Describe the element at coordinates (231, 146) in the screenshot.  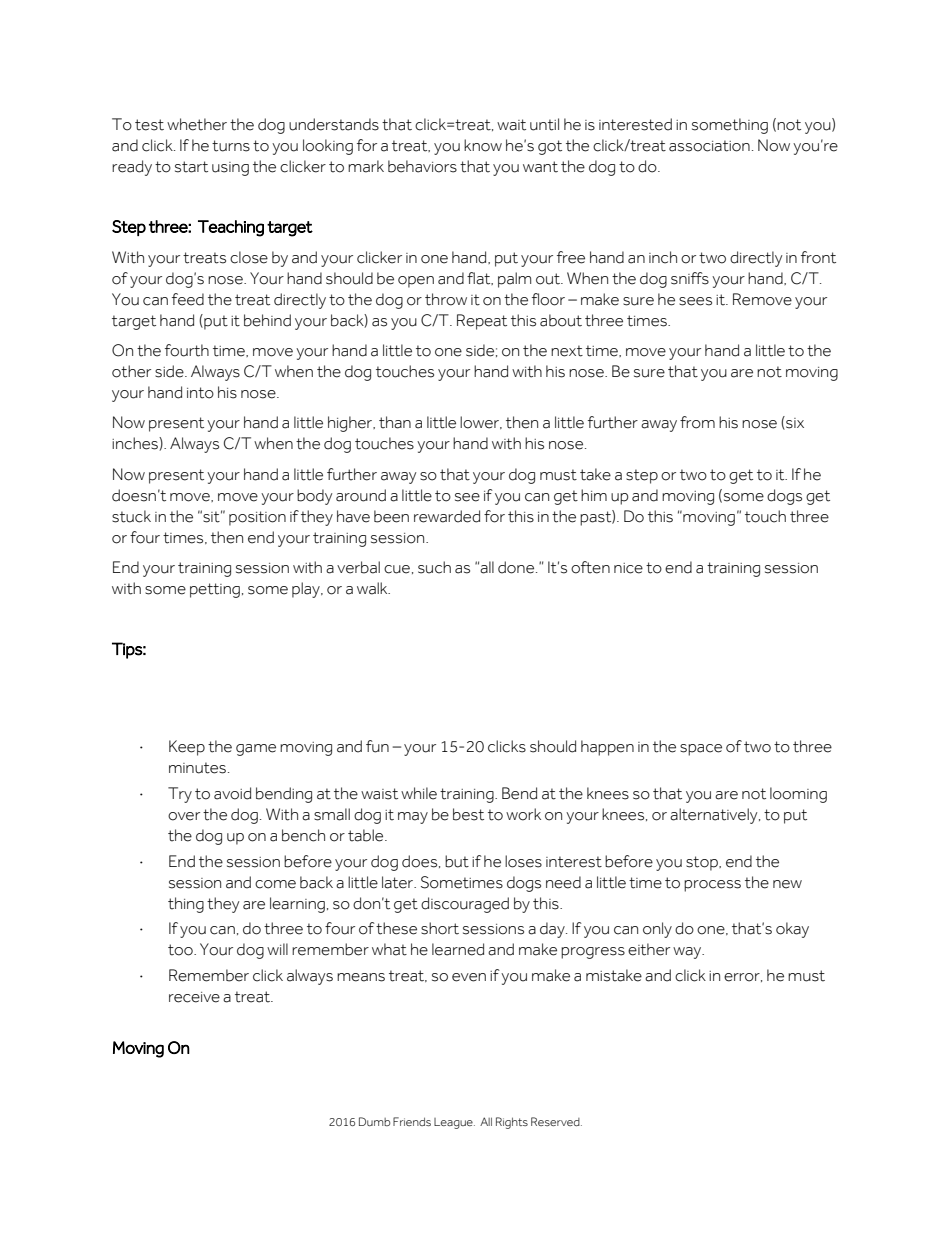
I see `turns` at that location.
